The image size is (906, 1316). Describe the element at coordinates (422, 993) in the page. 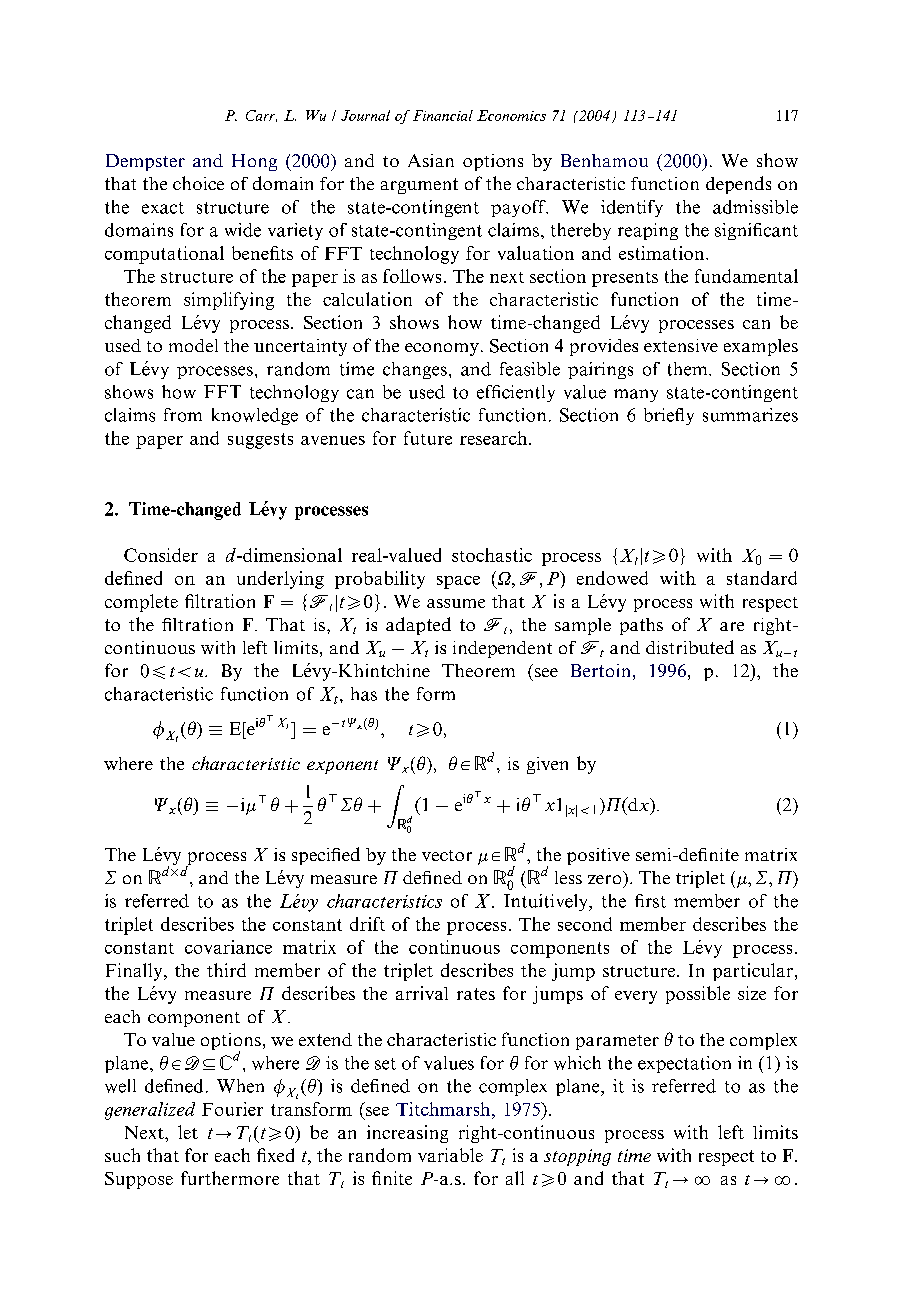

I see `arrival` at that location.
